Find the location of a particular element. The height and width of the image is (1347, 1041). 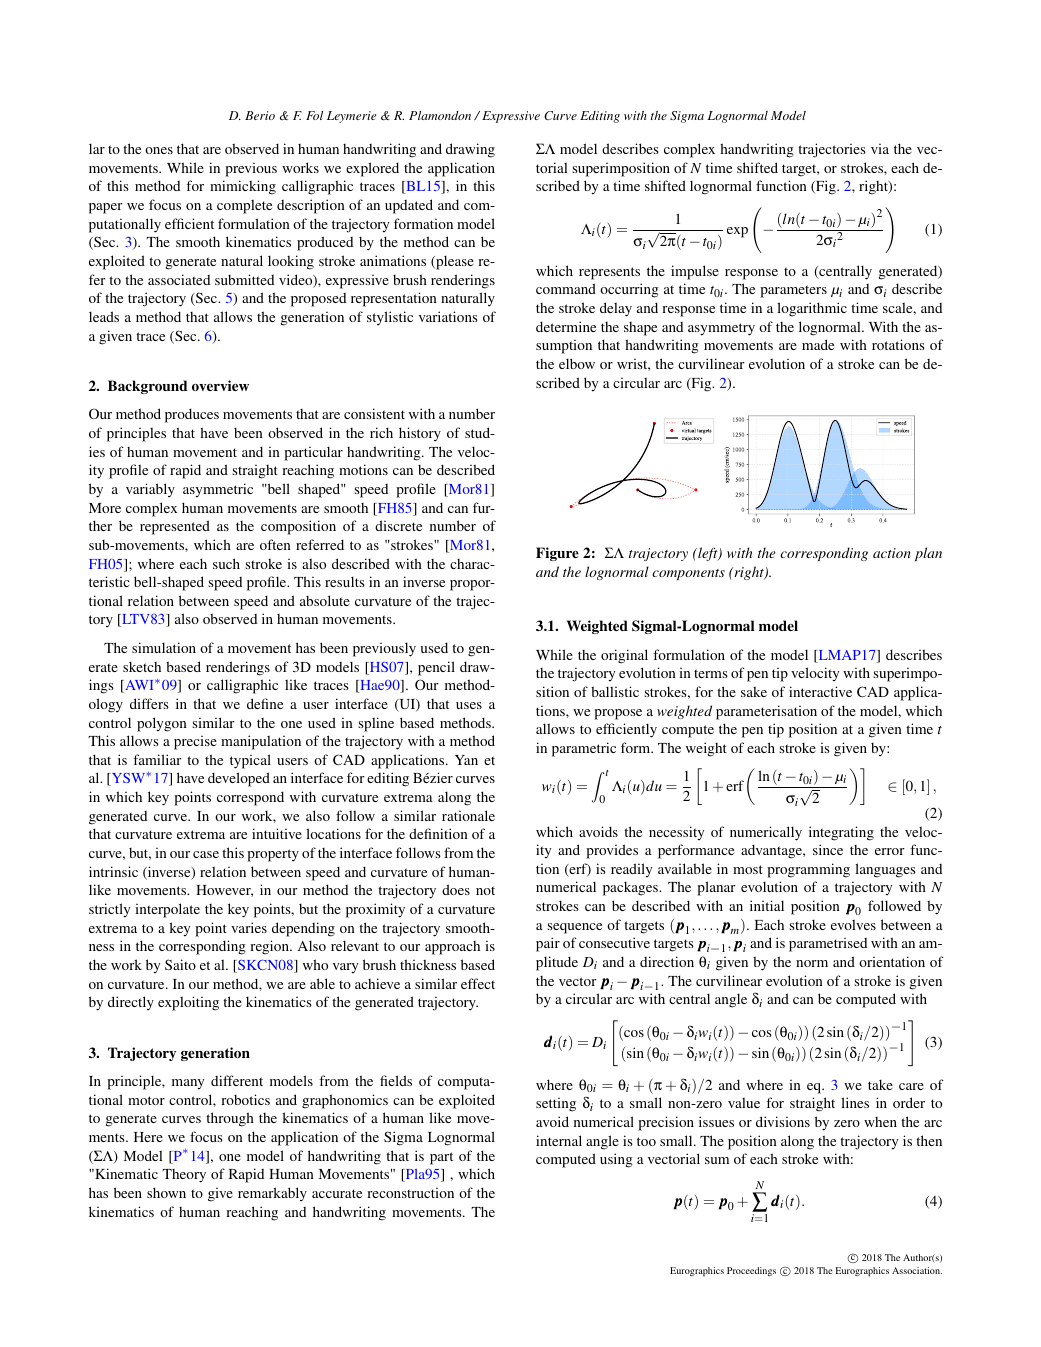

asymmetric is located at coordinates (218, 490).
